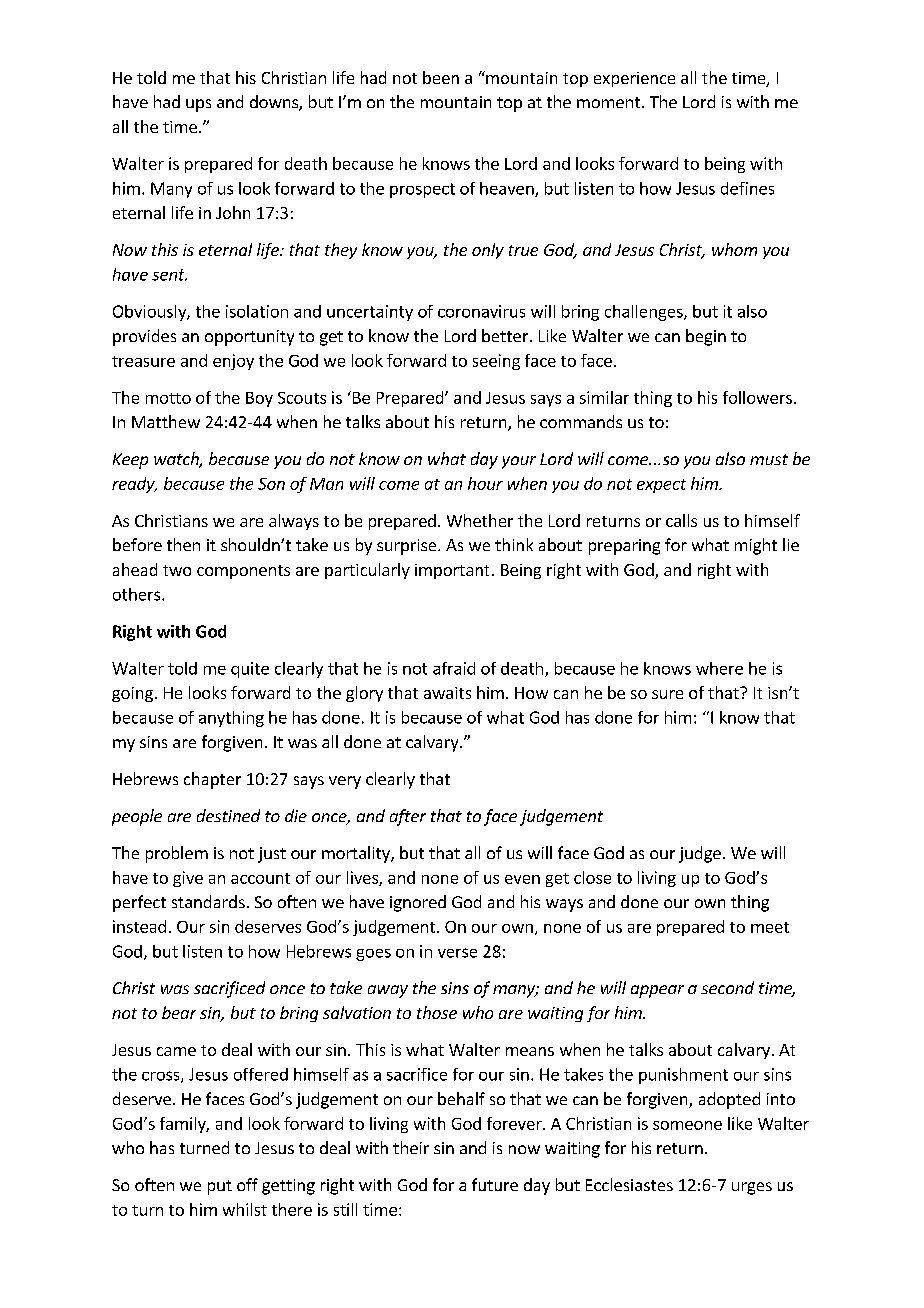  What do you see at coordinates (634, 79) in the page?
I see `experience` at bounding box center [634, 79].
